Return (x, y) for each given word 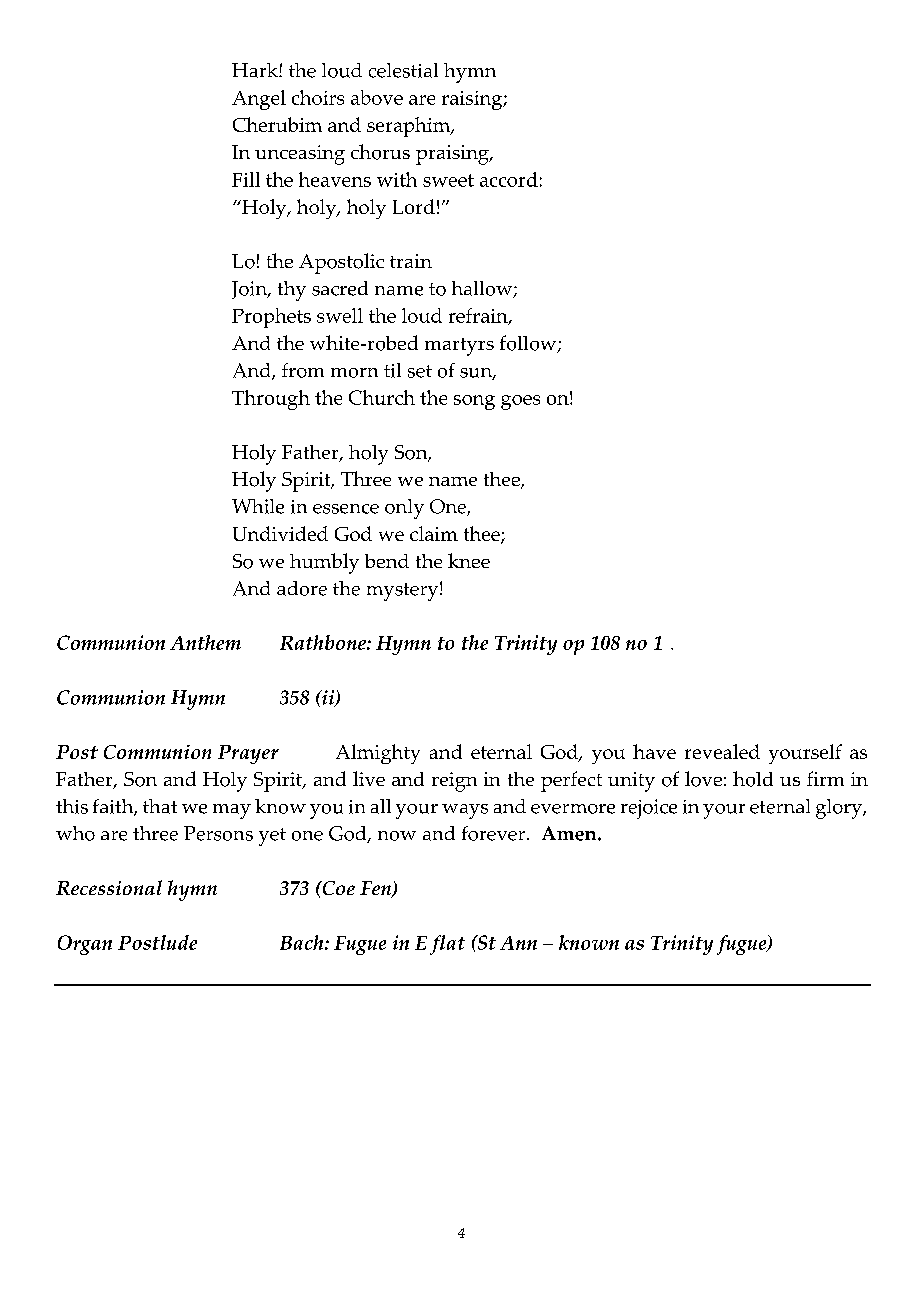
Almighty (378, 754)
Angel (259, 100)
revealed (722, 751)
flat (447, 945)
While (258, 506)
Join (250, 290)
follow (529, 344)
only (404, 509)
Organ (85, 945)
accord (509, 179)
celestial (403, 70)
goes (520, 402)
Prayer (248, 754)
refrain (479, 316)
